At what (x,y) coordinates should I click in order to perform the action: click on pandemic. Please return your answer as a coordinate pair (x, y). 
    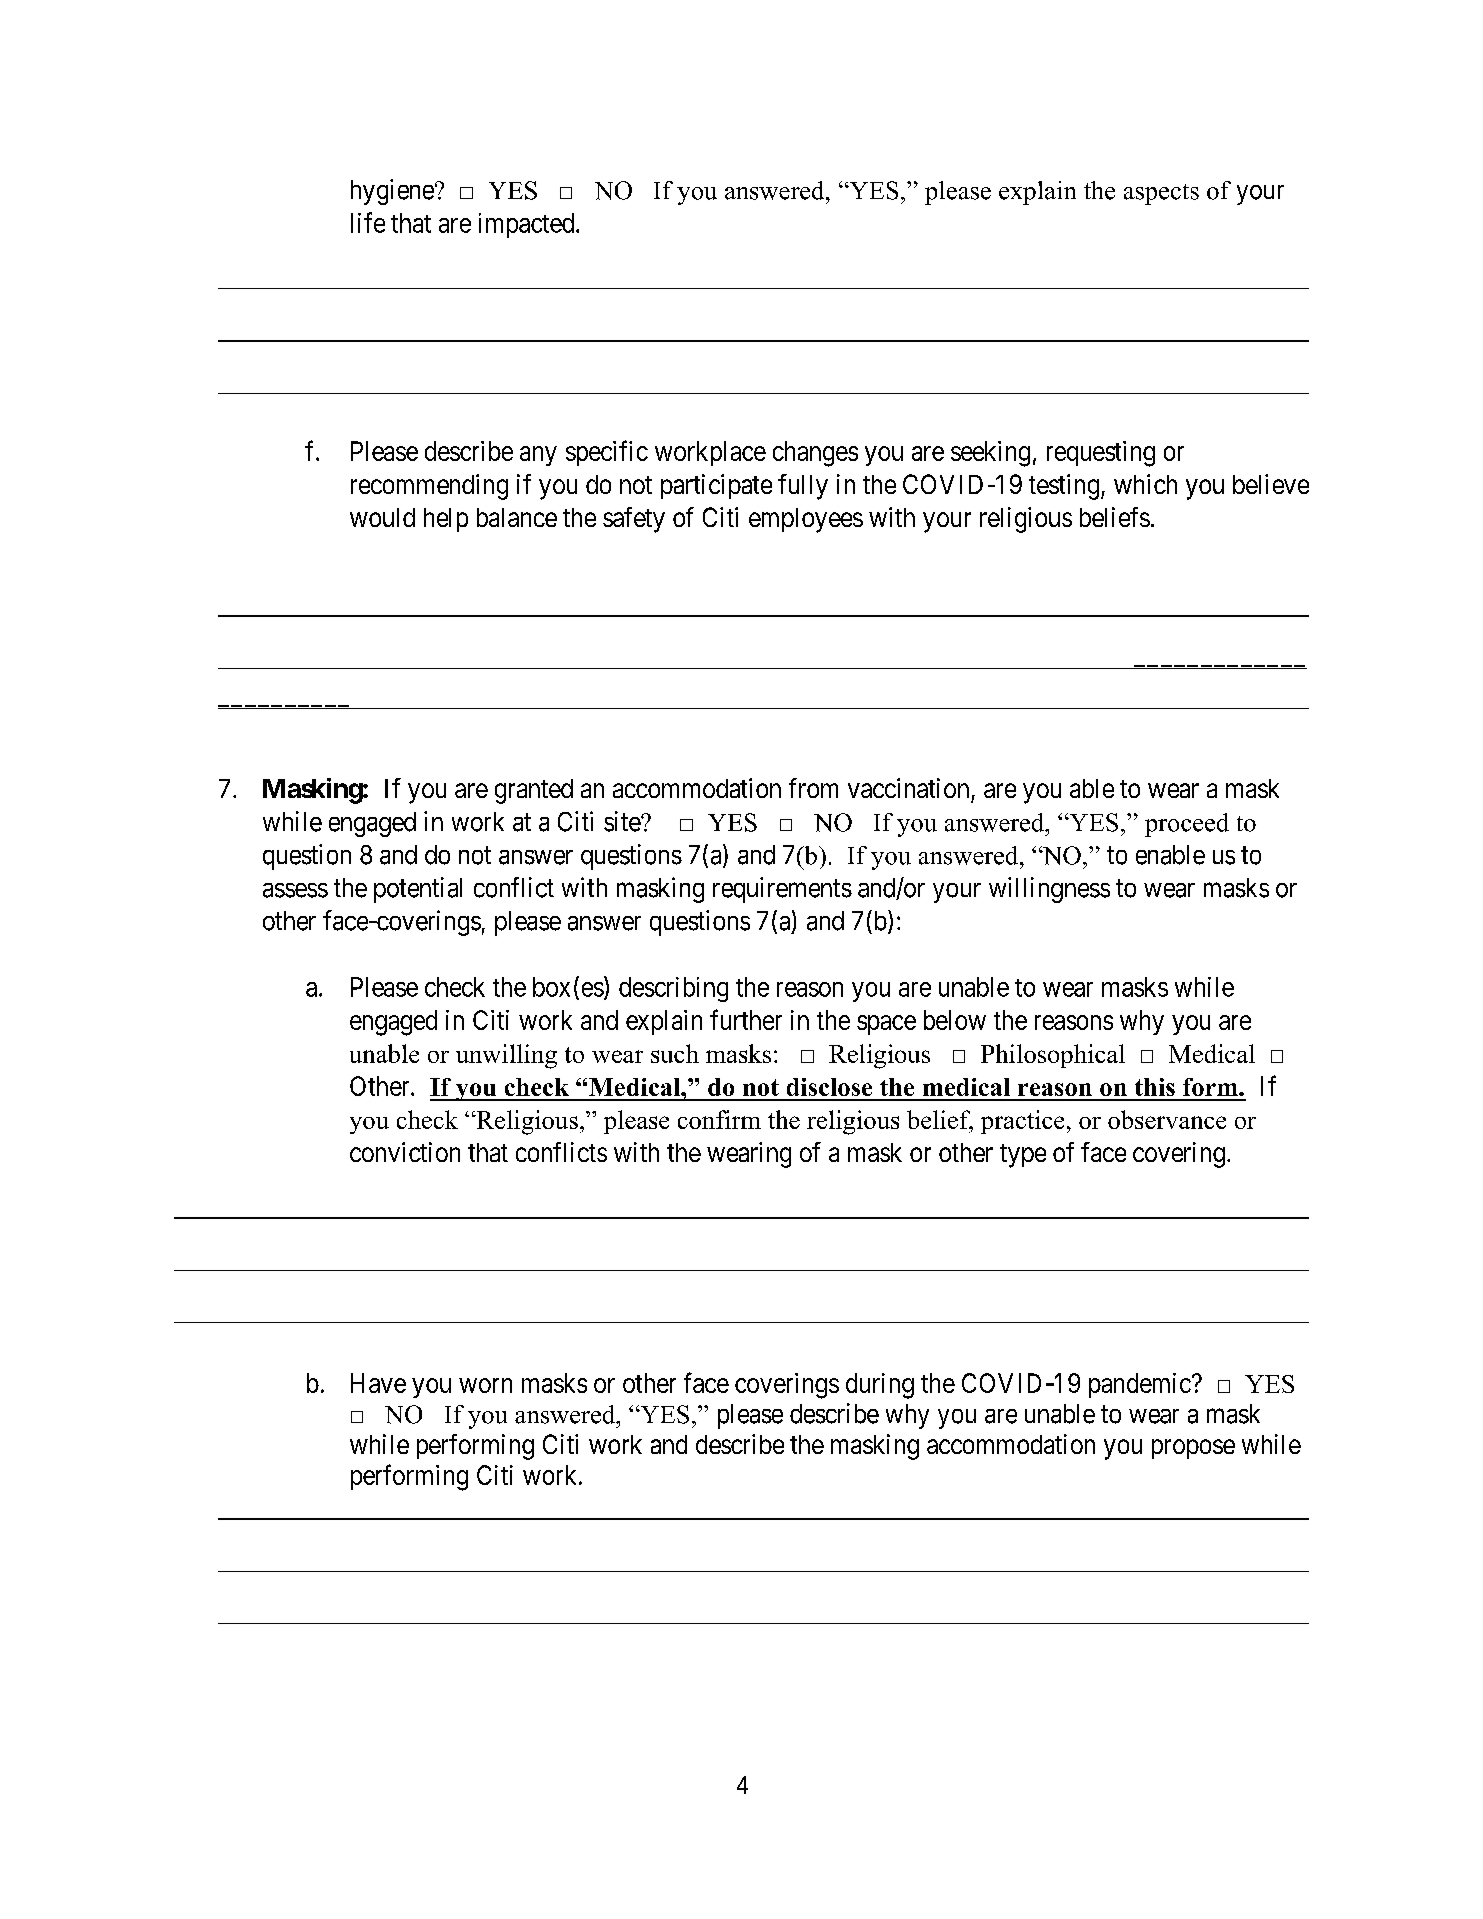
    Looking at the image, I should click on (1140, 1385).
